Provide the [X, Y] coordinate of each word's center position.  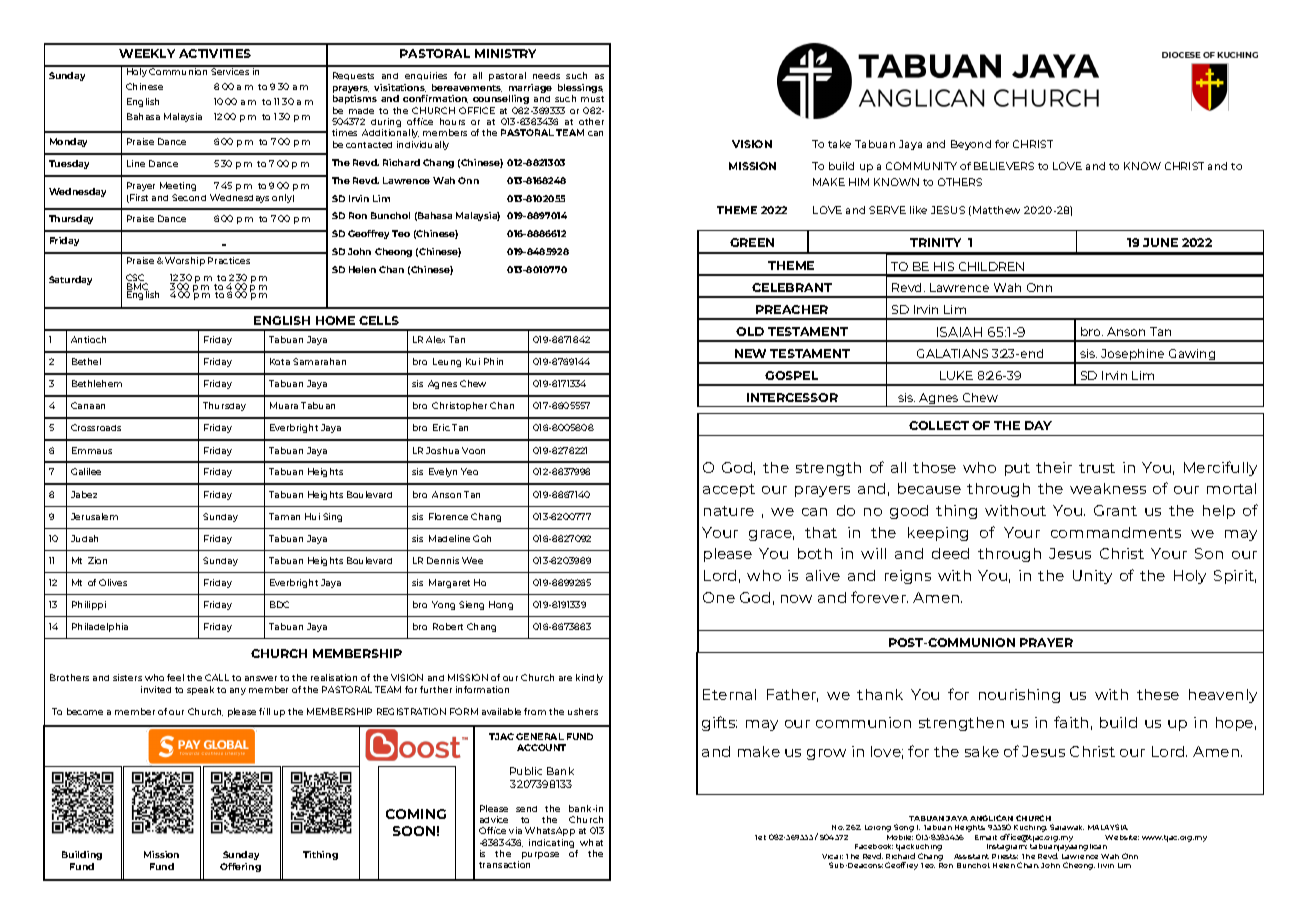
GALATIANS [952, 353]
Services [231, 70]
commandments [1116, 532]
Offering [240, 867]
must [592, 99]
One [719, 597]
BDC [279, 604]
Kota [280, 361]
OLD [750, 331]
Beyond [971, 145]
